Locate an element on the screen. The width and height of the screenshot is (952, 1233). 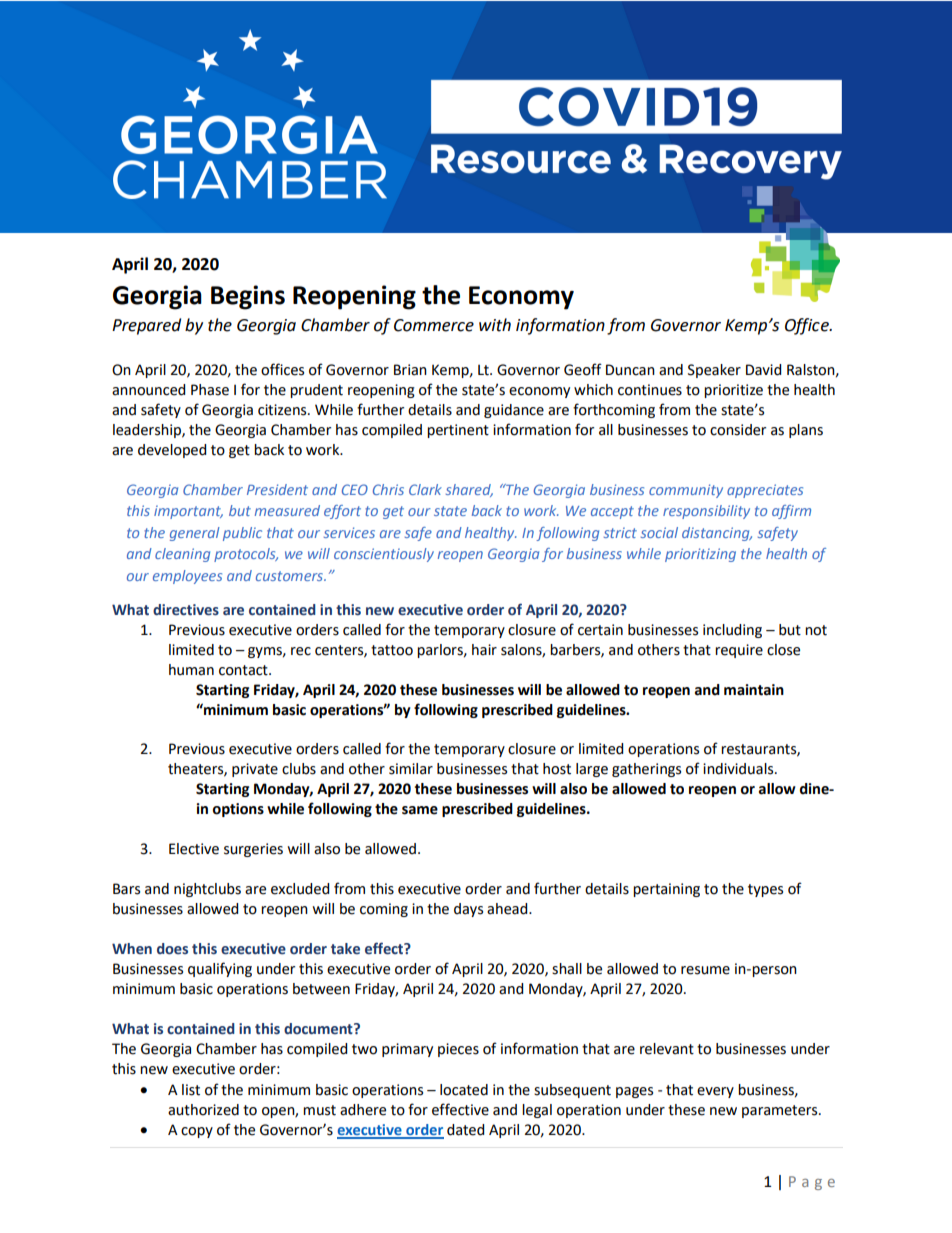
Speaker is located at coordinates (714, 371).
